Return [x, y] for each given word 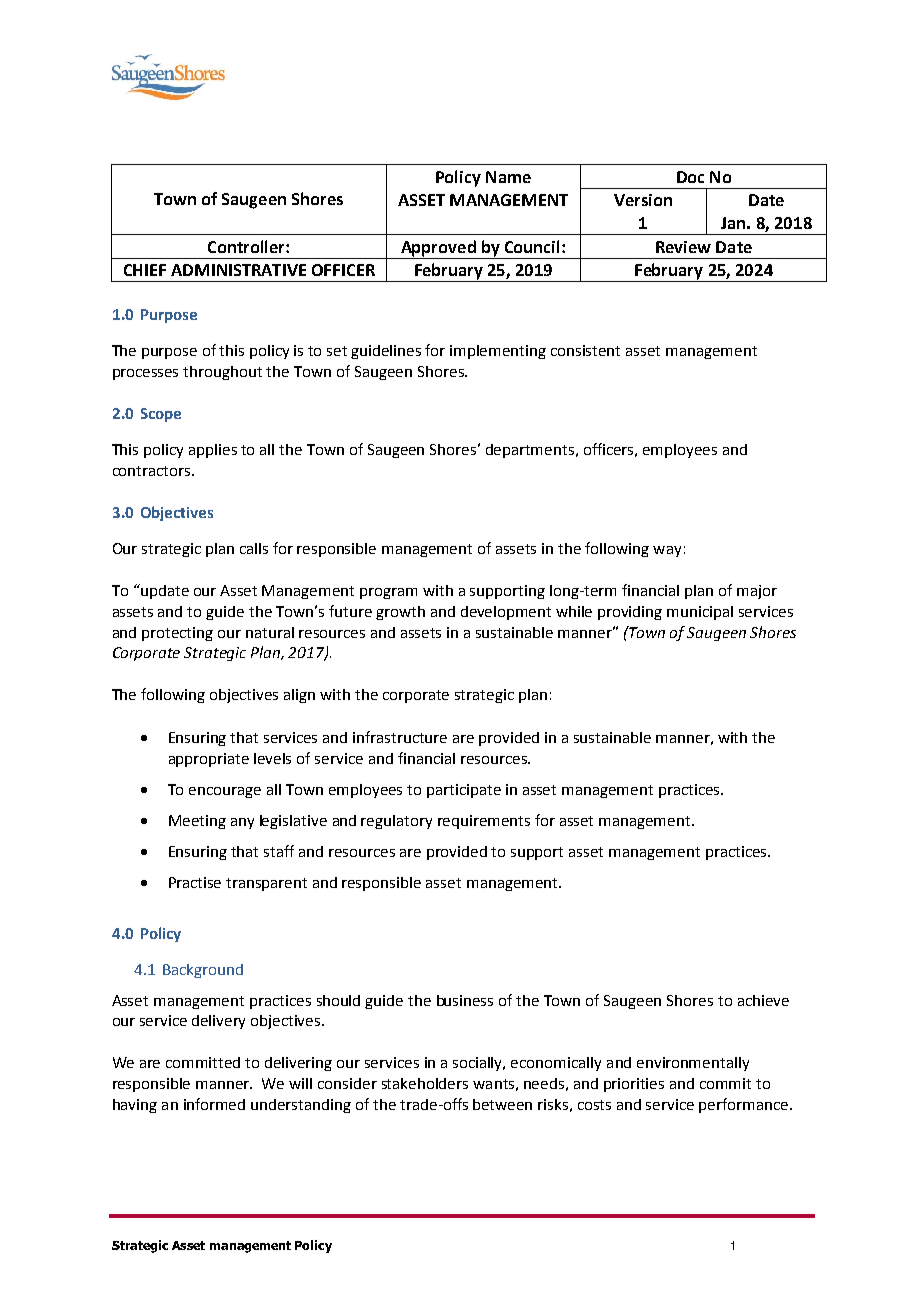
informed [214, 1104]
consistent [585, 350]
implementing [498, 352]
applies [213, 451]
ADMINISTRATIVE [238, 270]
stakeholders [425, 1083]
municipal [700, 613]
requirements [484, 822]
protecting [177, 634]
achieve [763, 1000]
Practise [195, 882]
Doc [690, 177]
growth [400, 613]
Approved [438, 248]
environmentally [693, 1064]
